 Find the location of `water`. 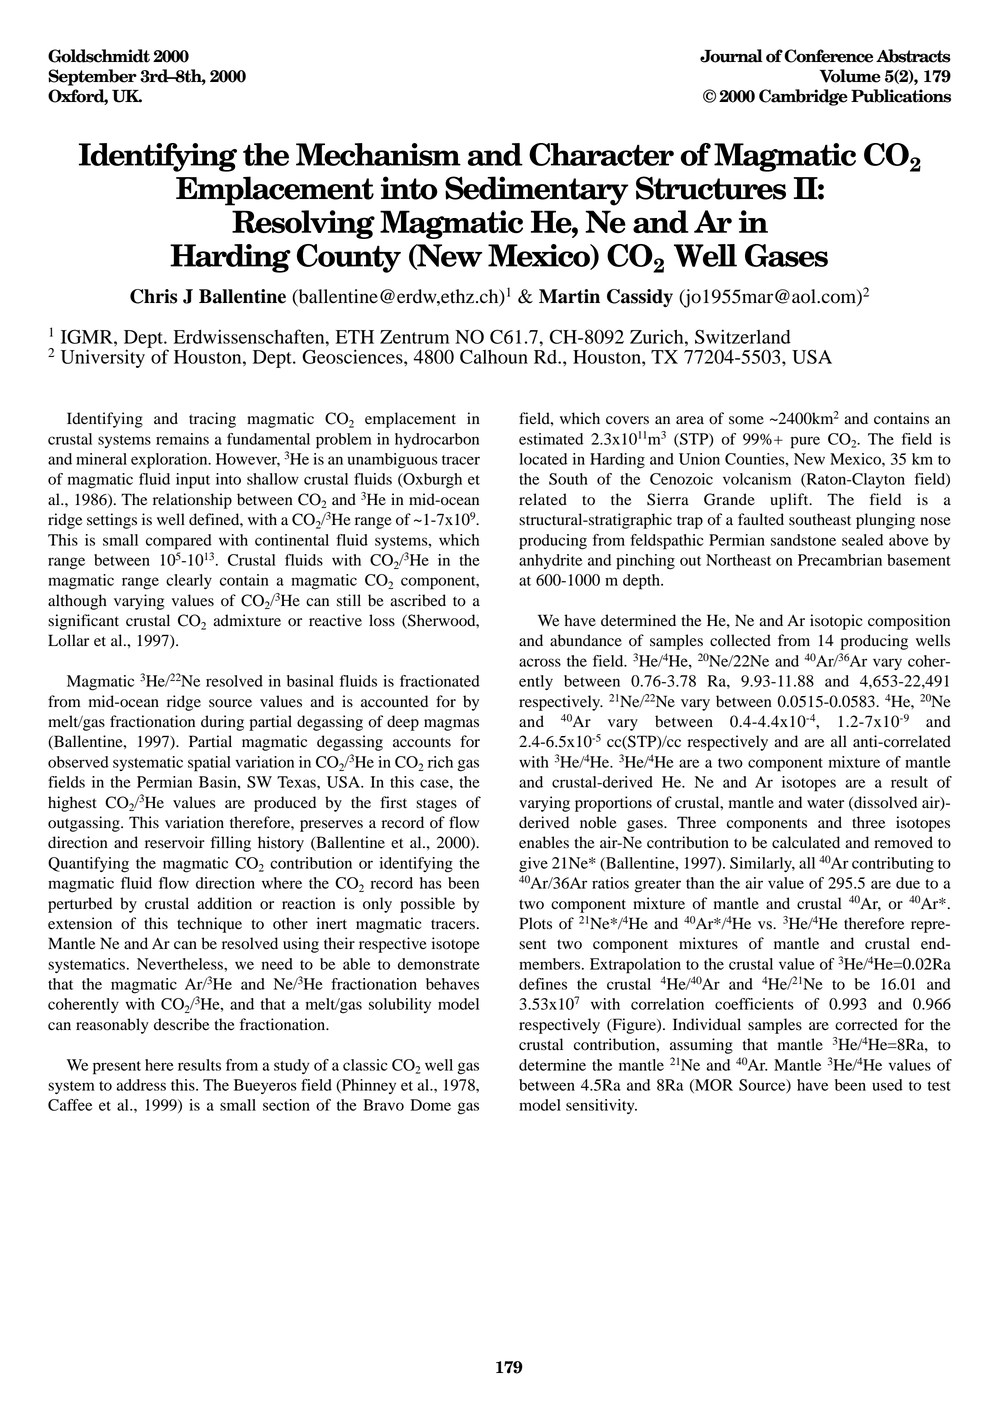

water is located at coordinates (825, 803).
